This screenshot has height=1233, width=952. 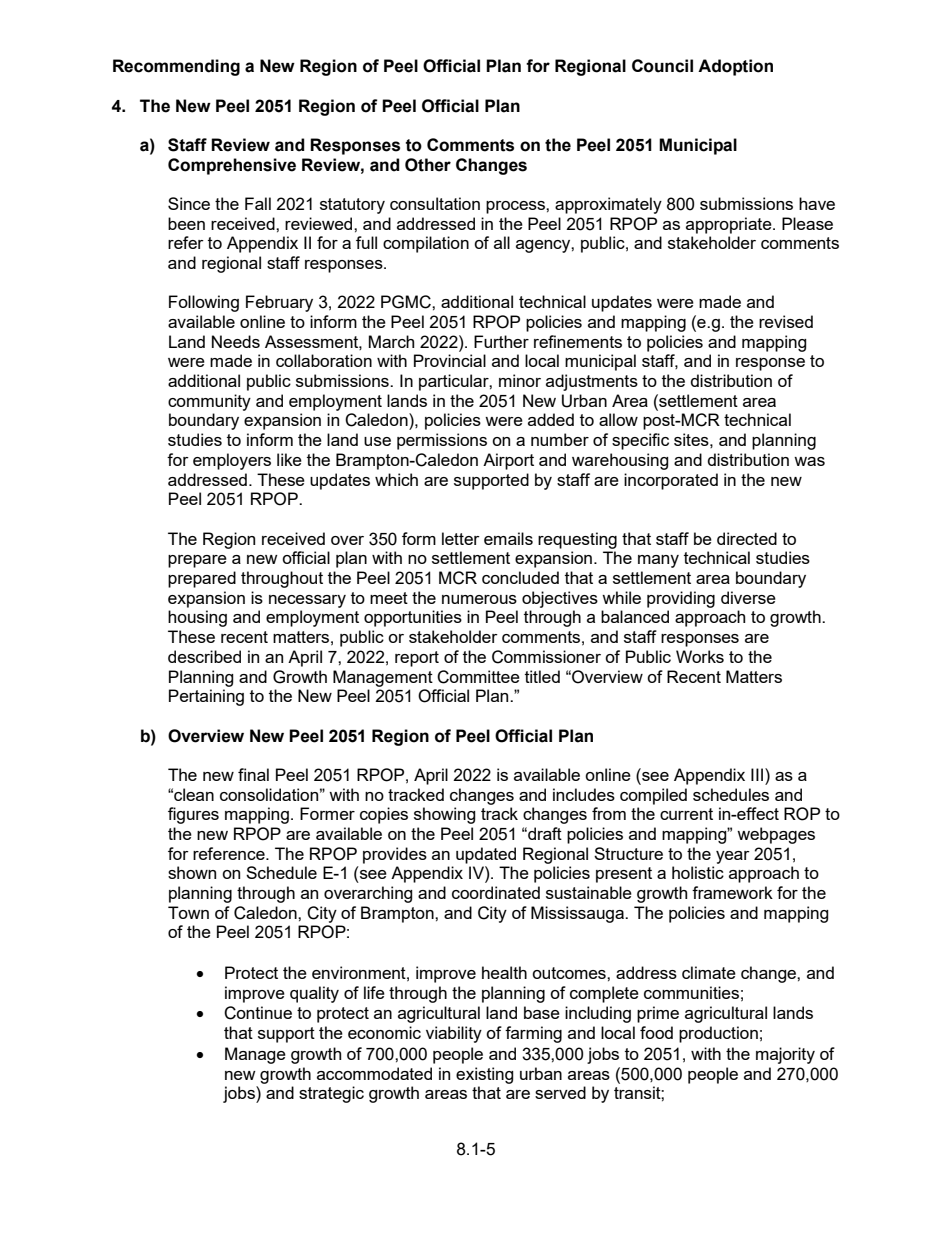 I want to click on Other, so click(x=428, y=165).
